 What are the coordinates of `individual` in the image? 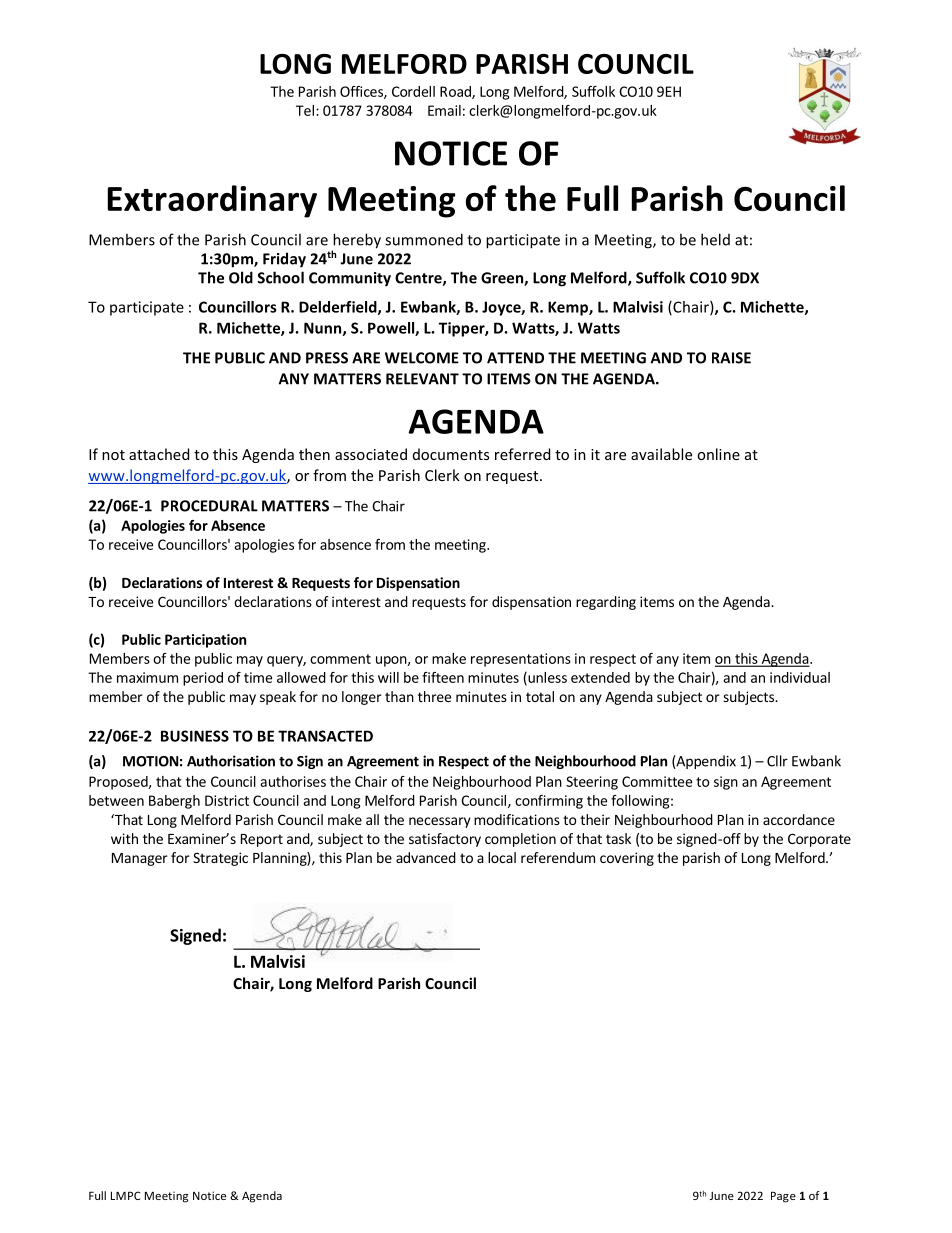 It's located at (800, 677).
